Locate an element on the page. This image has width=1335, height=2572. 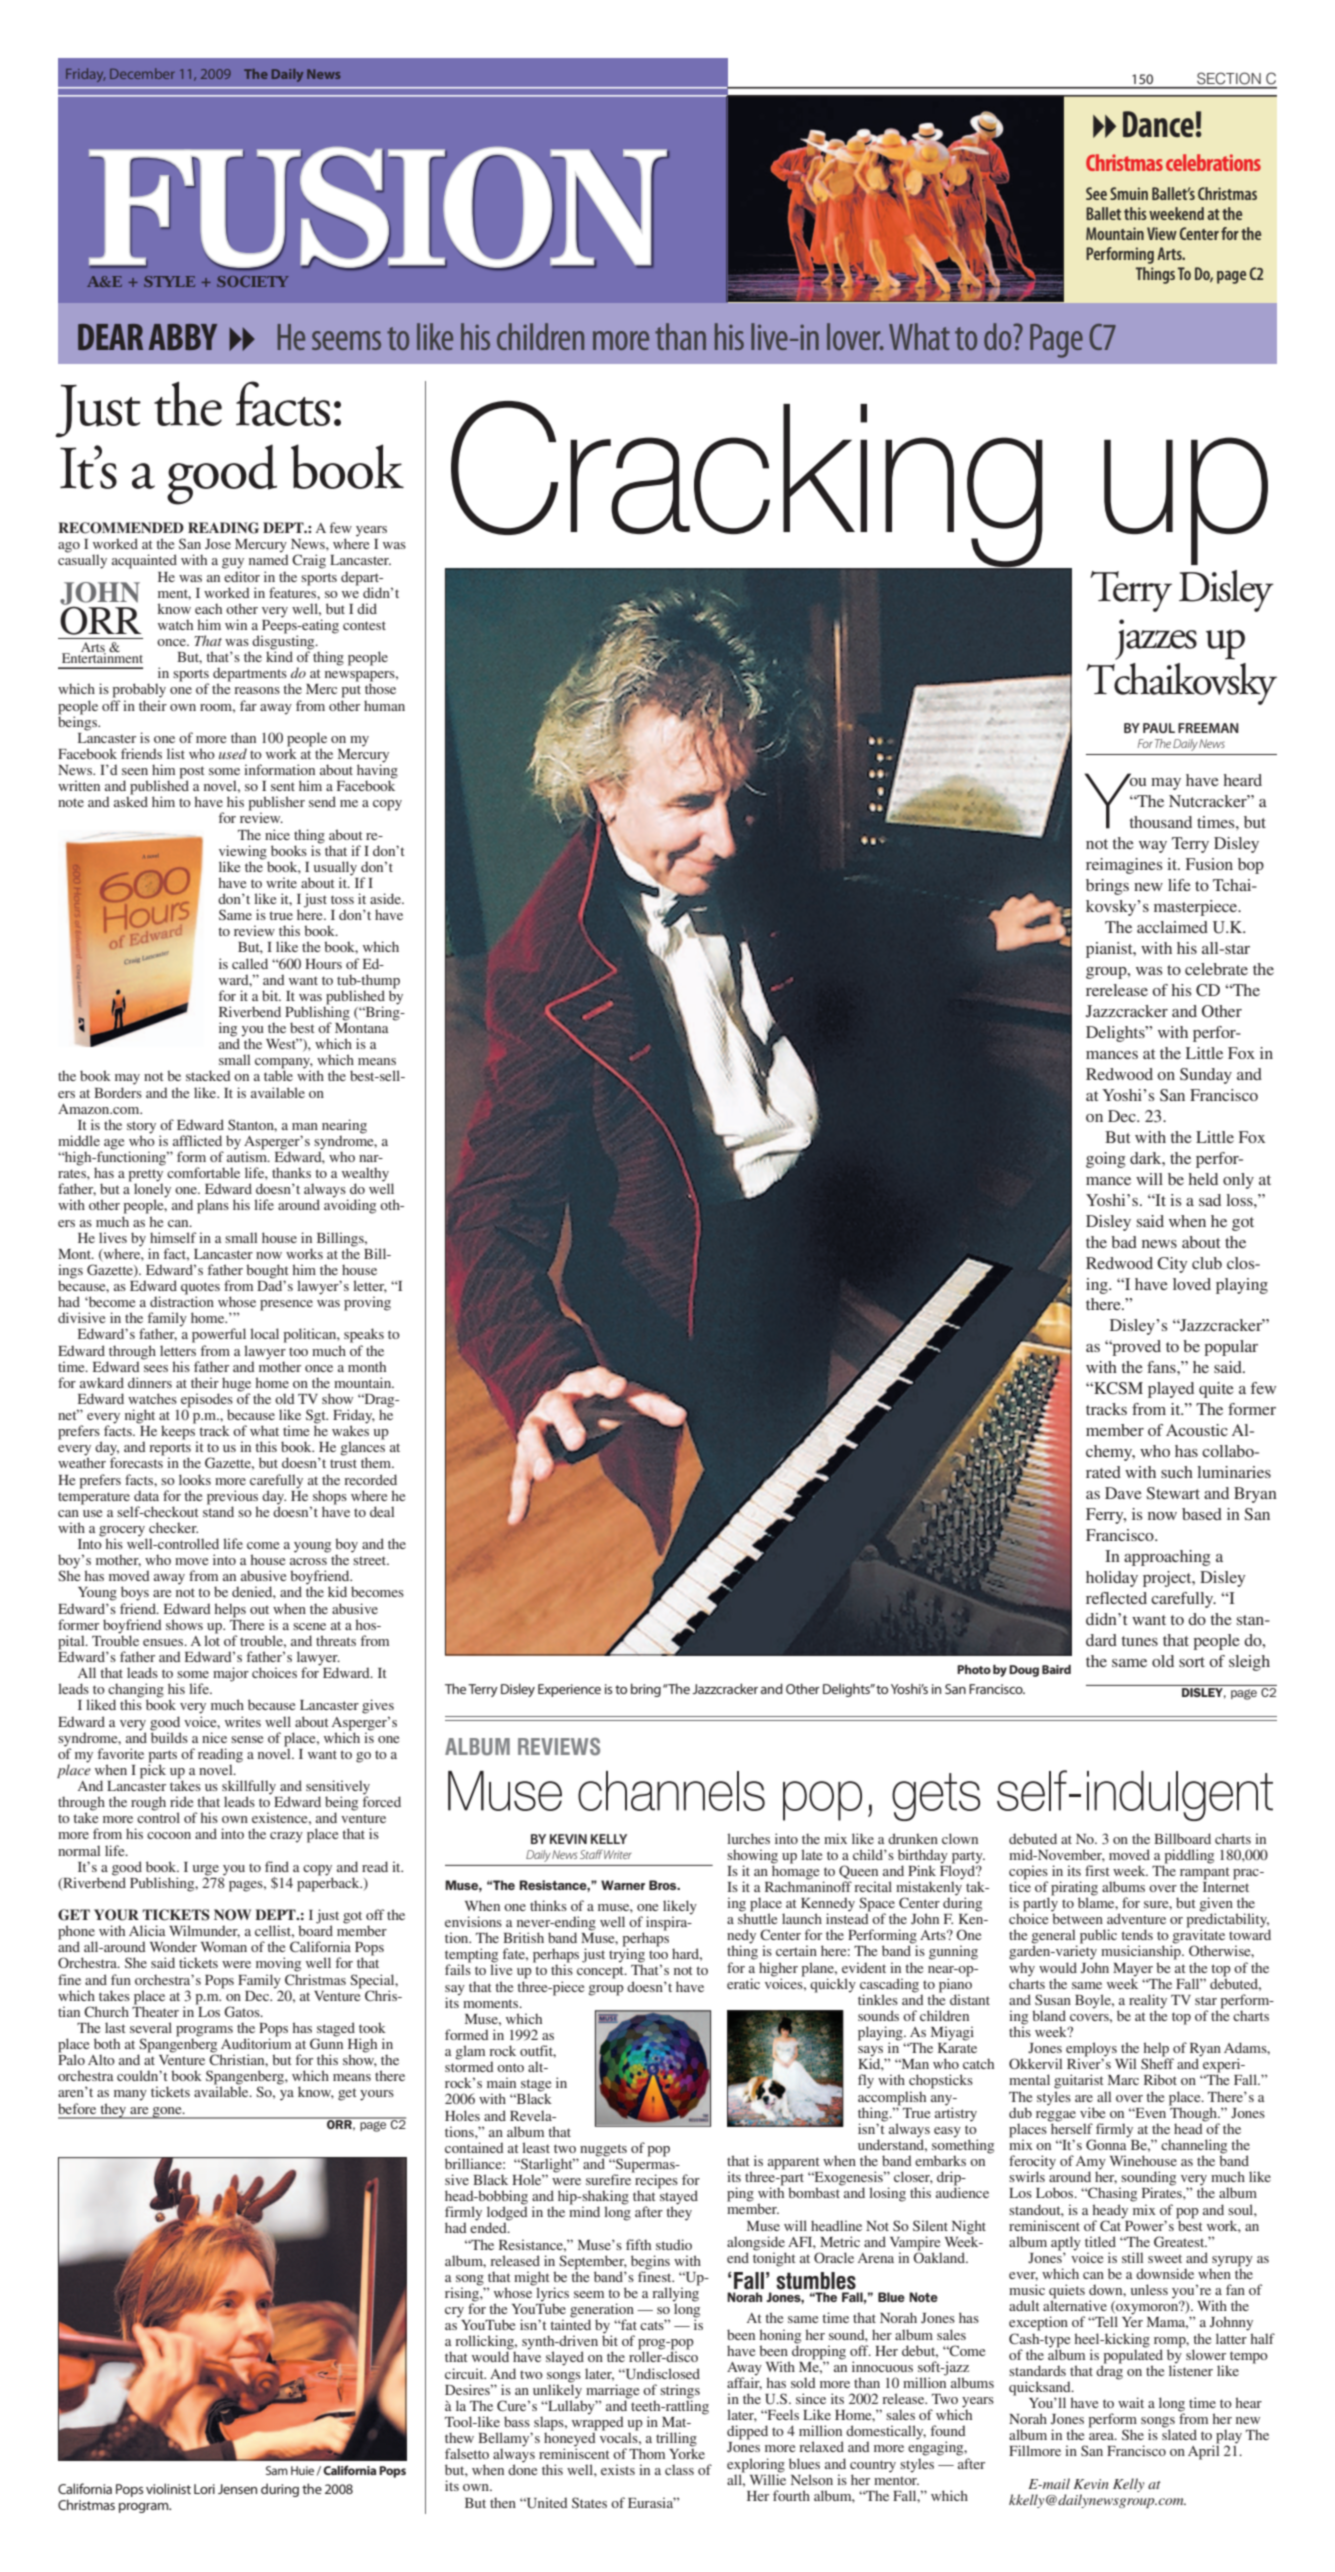
Baird is located at coordinates (1056, 1669).
